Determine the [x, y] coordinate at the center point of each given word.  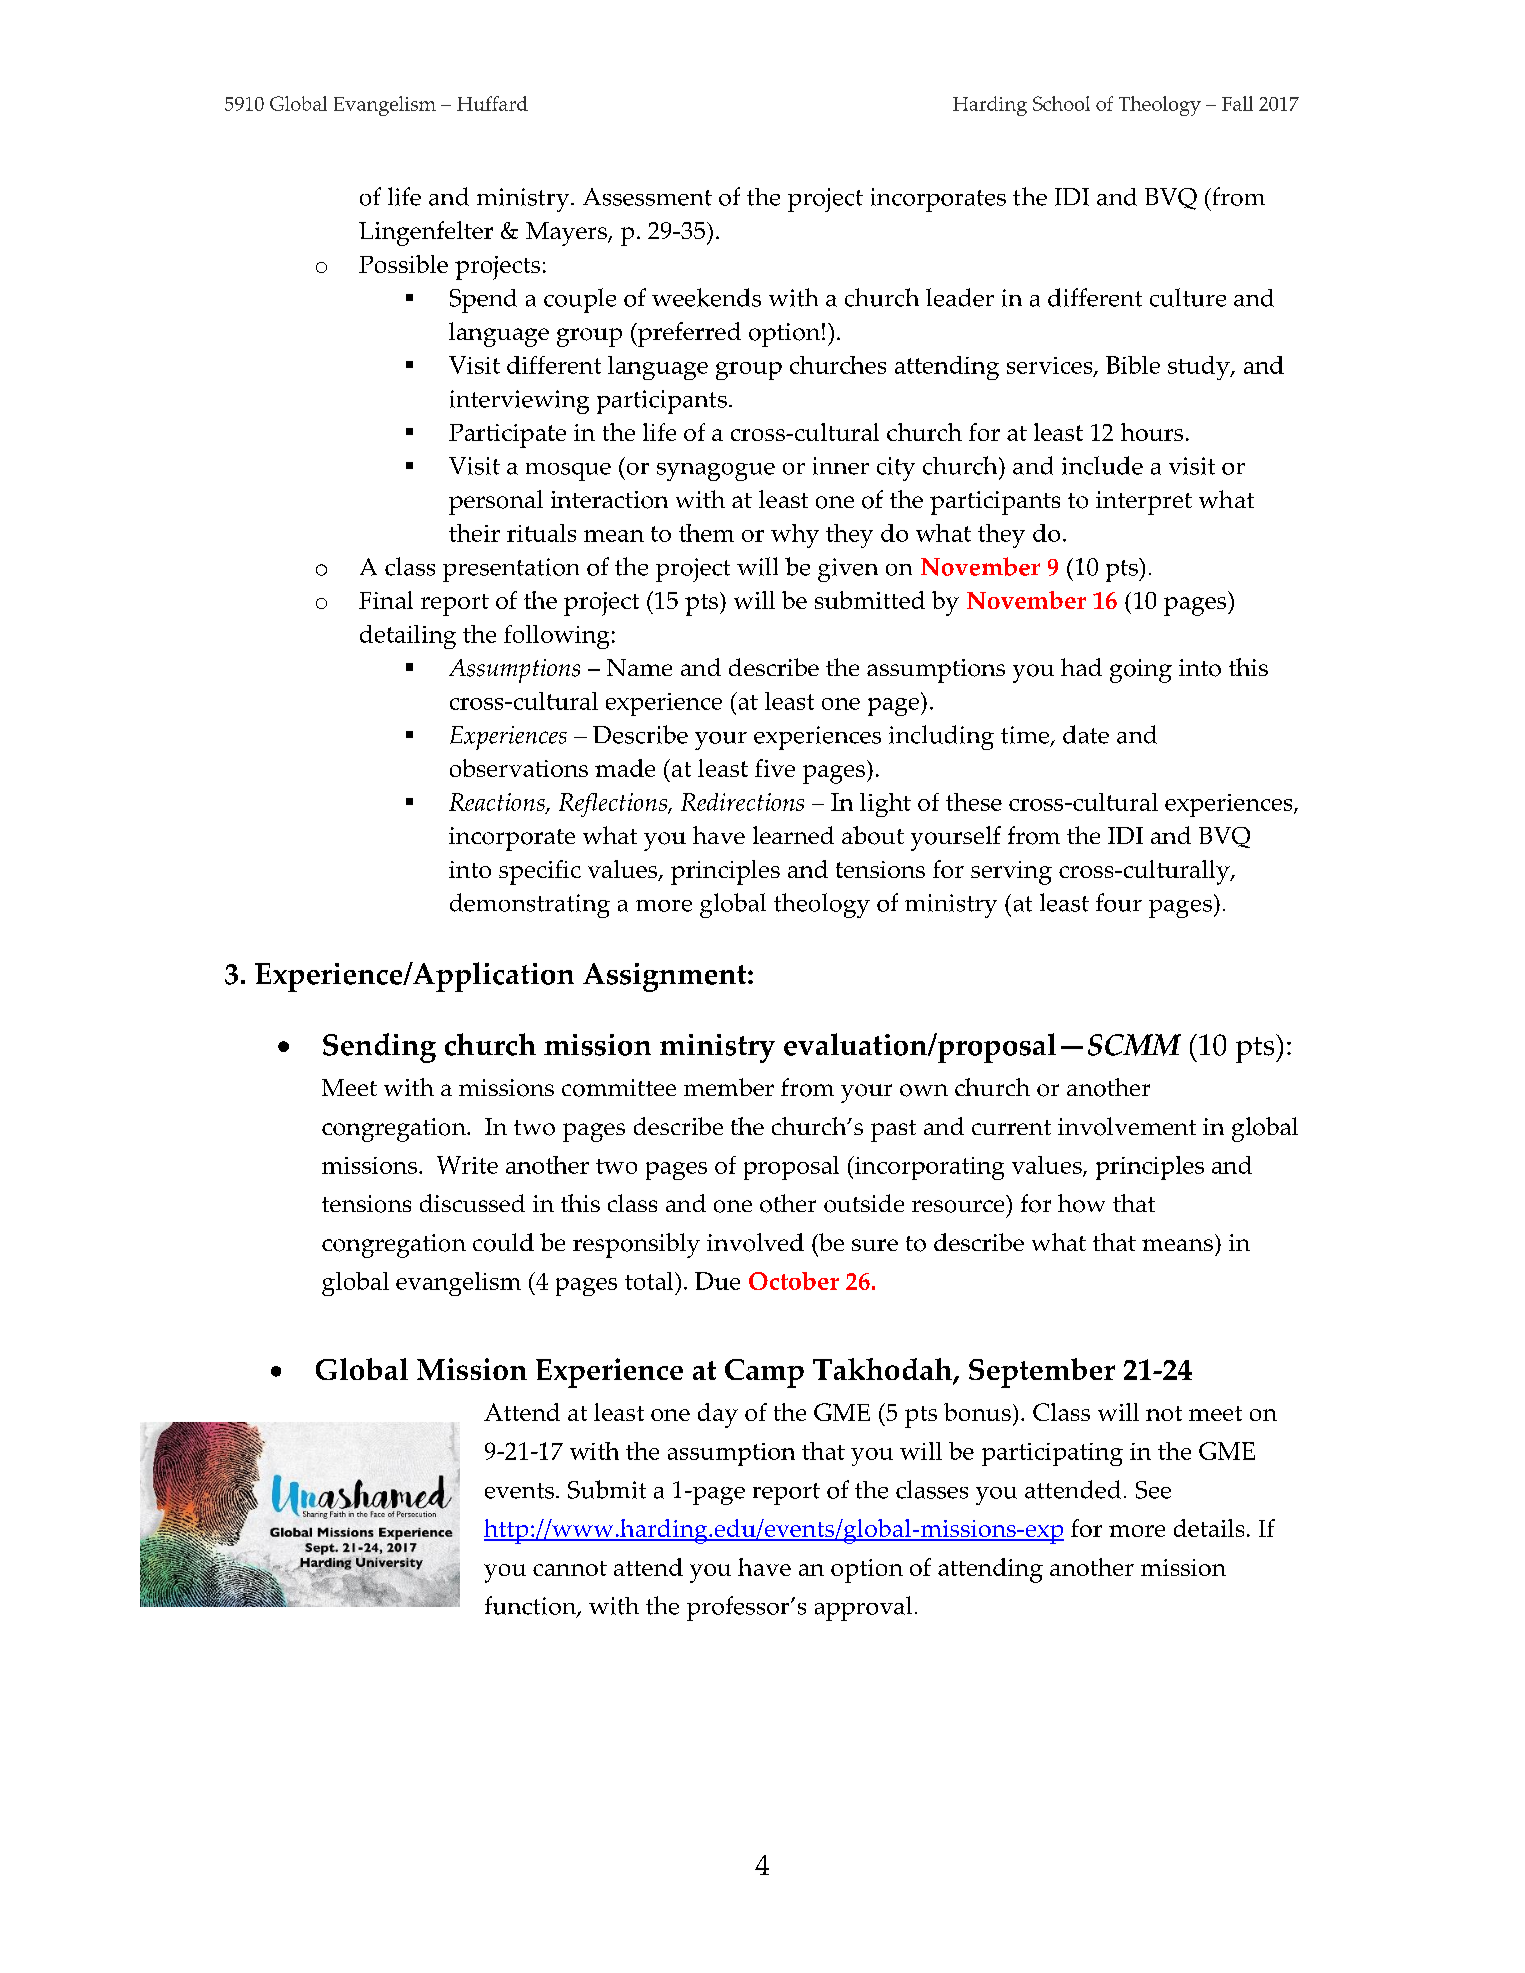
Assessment [647, 197]
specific [540, 872]
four [1119, 902]
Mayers [567, 234]
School [1061, 103]
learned [793, 835]
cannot [570, 1568]
